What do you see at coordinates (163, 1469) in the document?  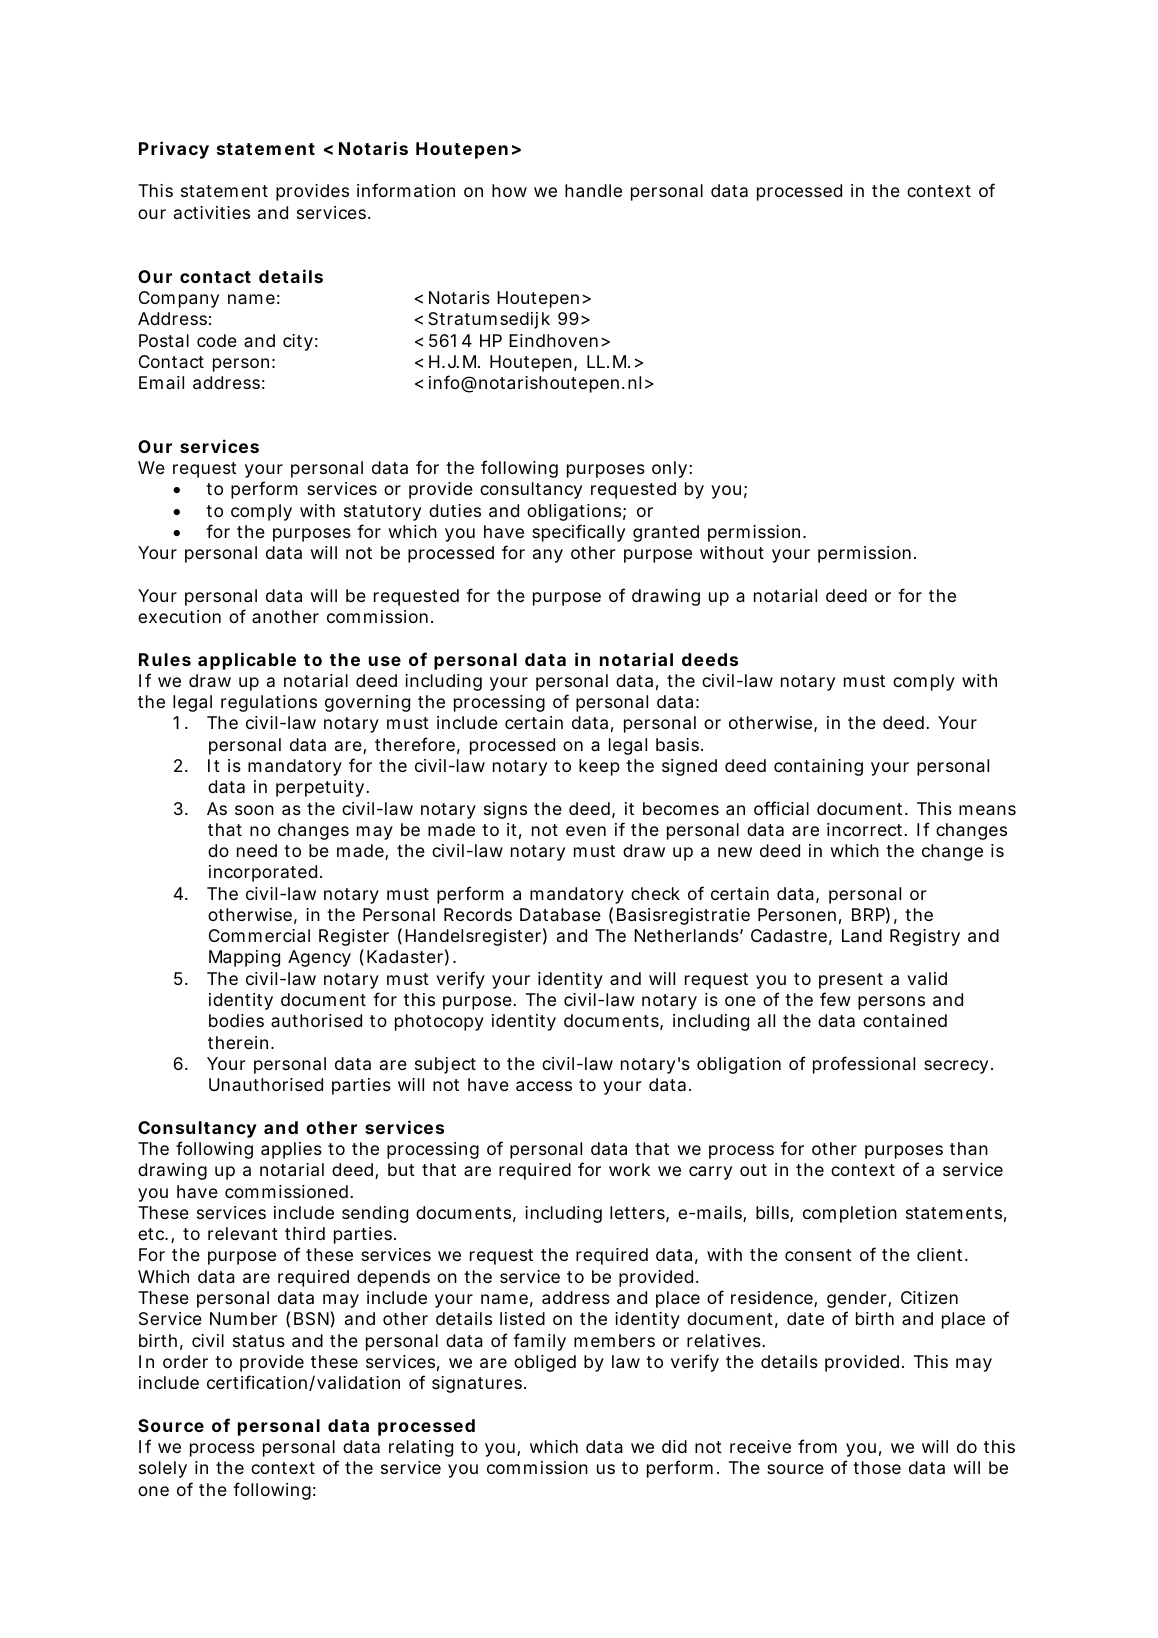 I see `solely` at bounding box center [163, 1469].
